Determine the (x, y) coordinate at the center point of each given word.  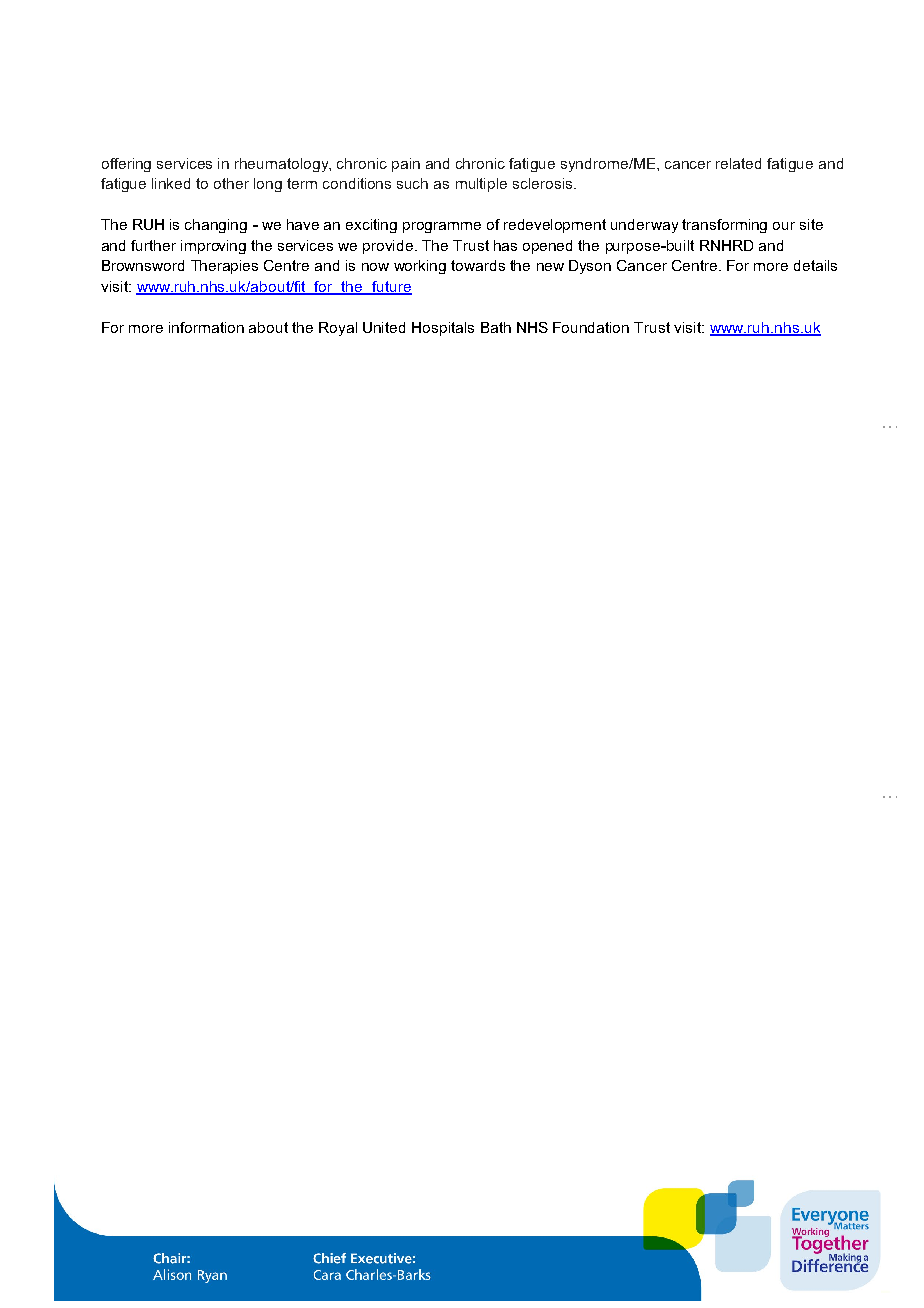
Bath (496, 327)
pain (406, 165)
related (738, 163)
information (206, 327)
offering (126, 165)
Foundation (591, 327)
